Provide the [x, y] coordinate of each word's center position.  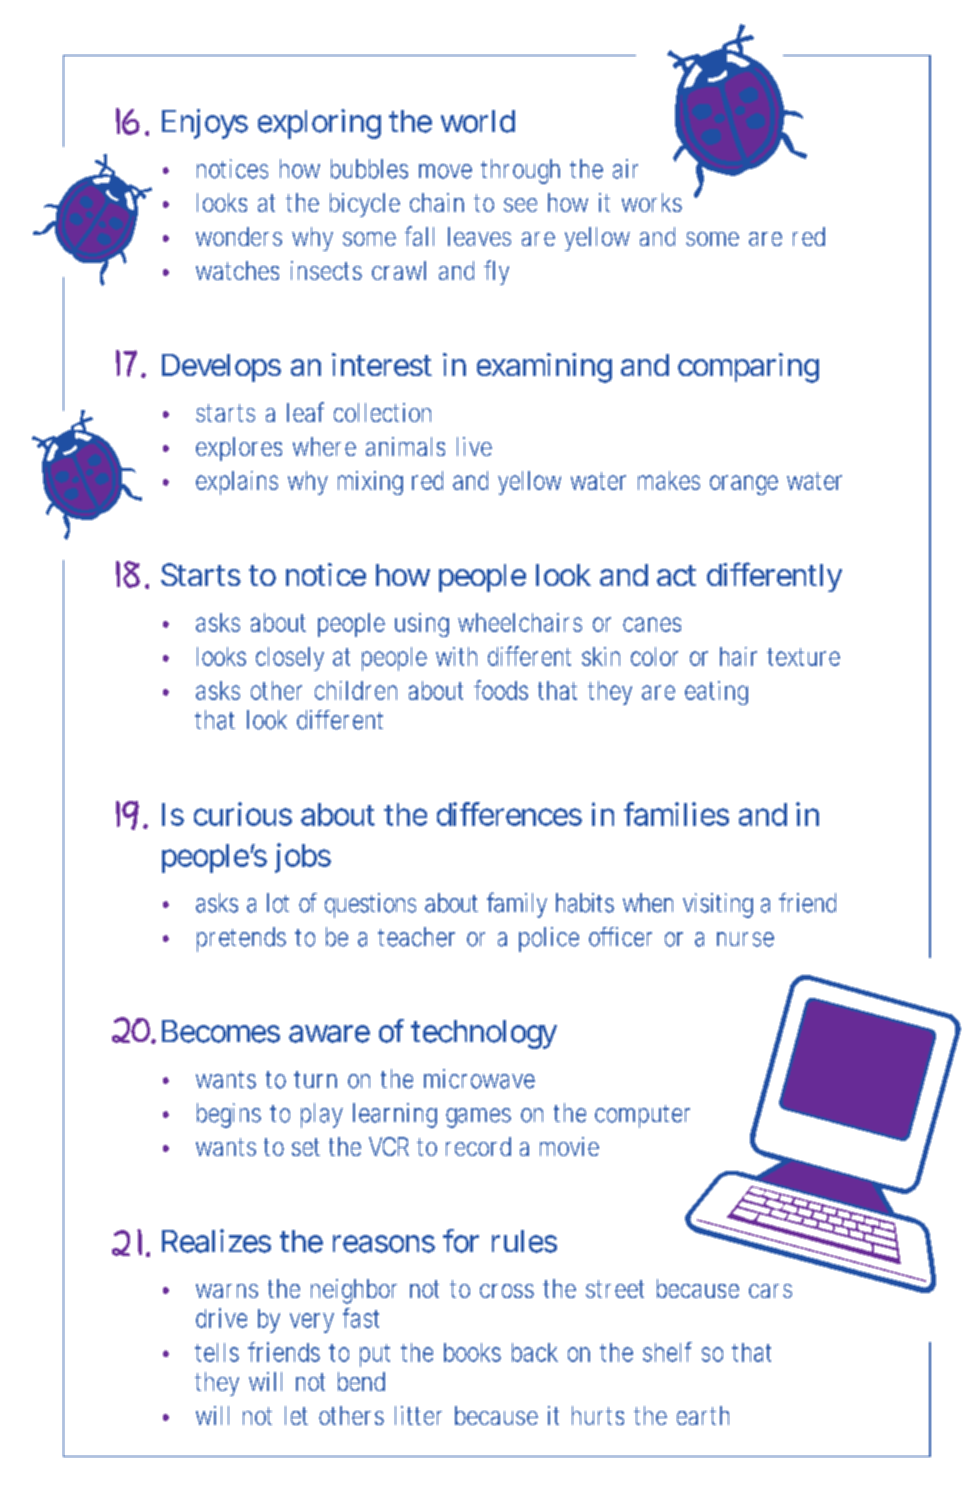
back [535, 1352]
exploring [319, 124]
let [296, 1415]
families [676, 814]
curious [243, 814]
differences [509, 814]
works [652, 202]
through [520, 171]
